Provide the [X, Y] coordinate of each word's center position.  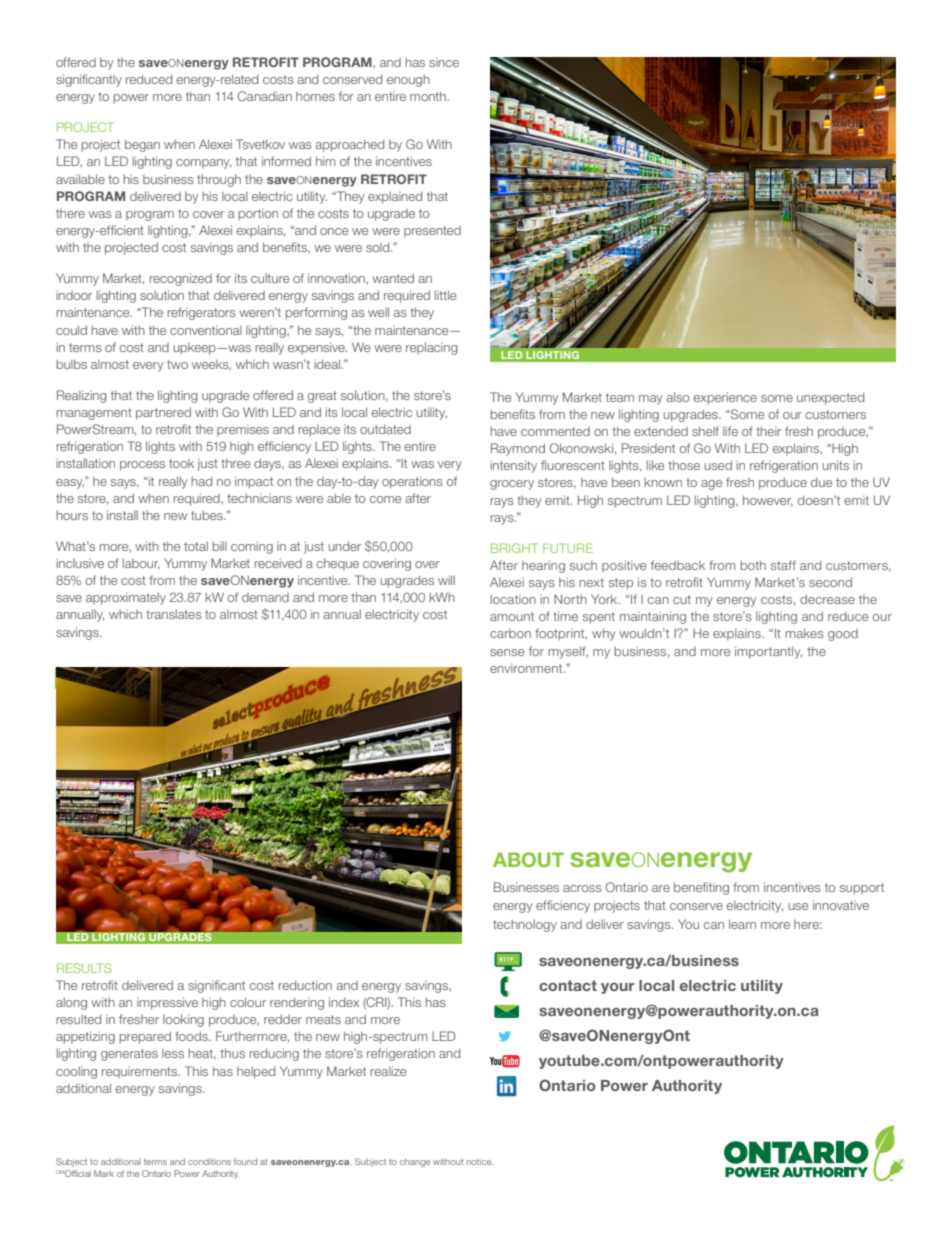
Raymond [518, 449]
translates [174, 614]
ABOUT [528, 859]
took [181, 463]
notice [480, 1161]
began [142, 145]
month [429, 96]
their [768, 431]
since [444, 62]
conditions [209, 1161]
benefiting [701, 888]
